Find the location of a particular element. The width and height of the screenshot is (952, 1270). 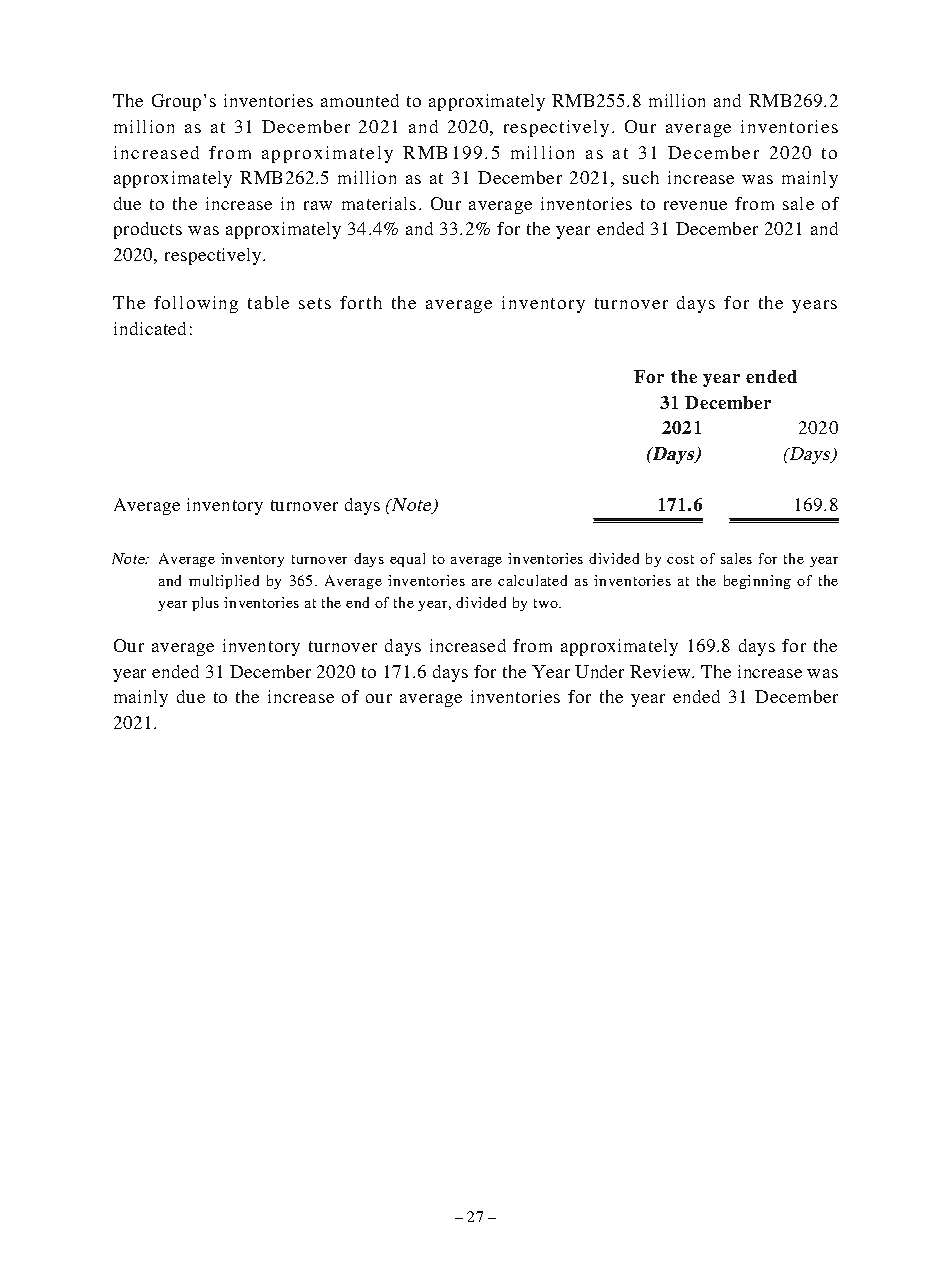

two is located at coordinates (547, 603).
